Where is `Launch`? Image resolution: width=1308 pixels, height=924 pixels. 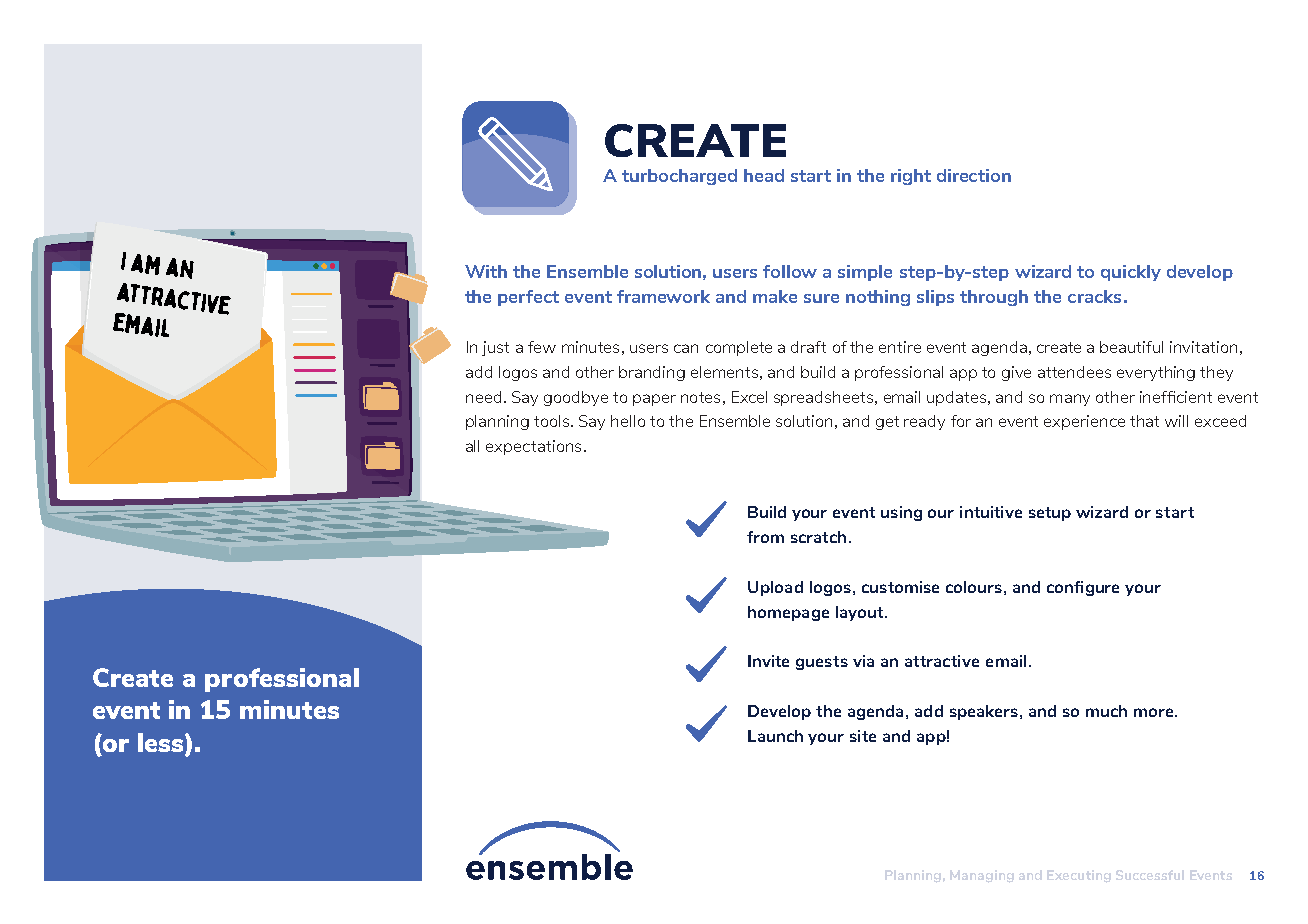 Launch is located at coordinates (775, 736).
